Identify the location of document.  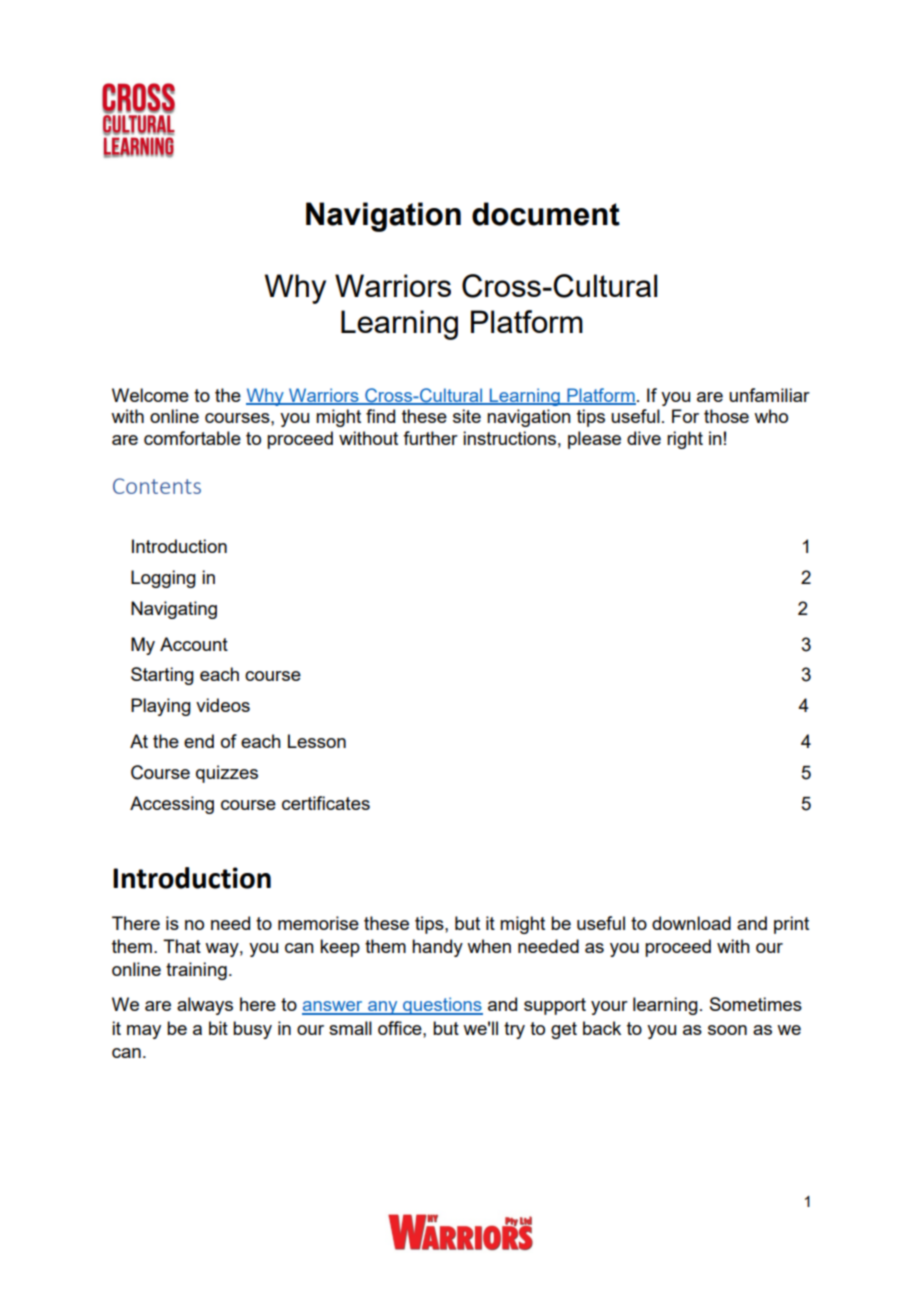
(546, 214).
